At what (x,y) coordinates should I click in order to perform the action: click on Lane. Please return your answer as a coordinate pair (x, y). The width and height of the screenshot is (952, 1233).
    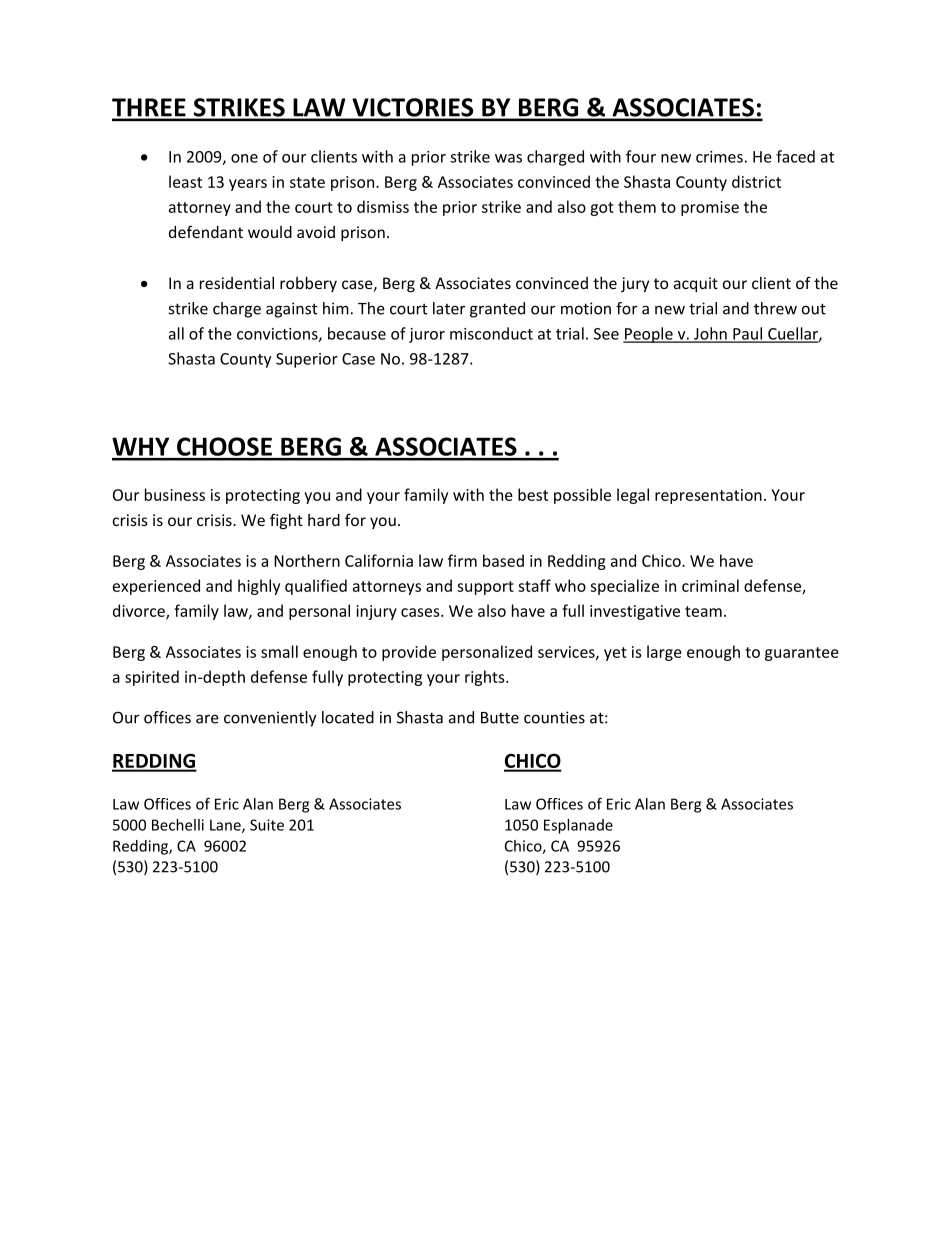
    Looking at the image, I should click on (226, 826).
